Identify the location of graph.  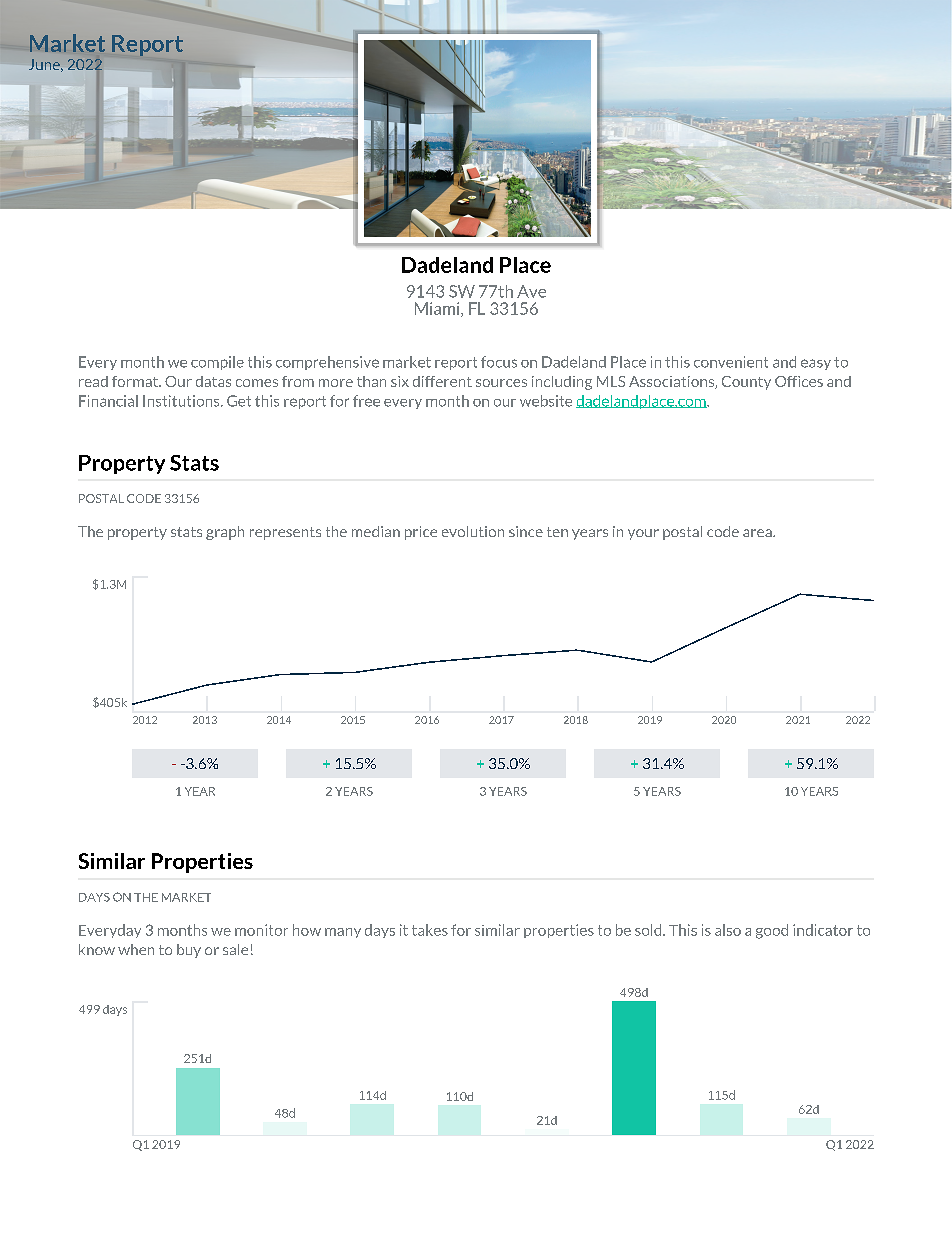
(225, 533).
